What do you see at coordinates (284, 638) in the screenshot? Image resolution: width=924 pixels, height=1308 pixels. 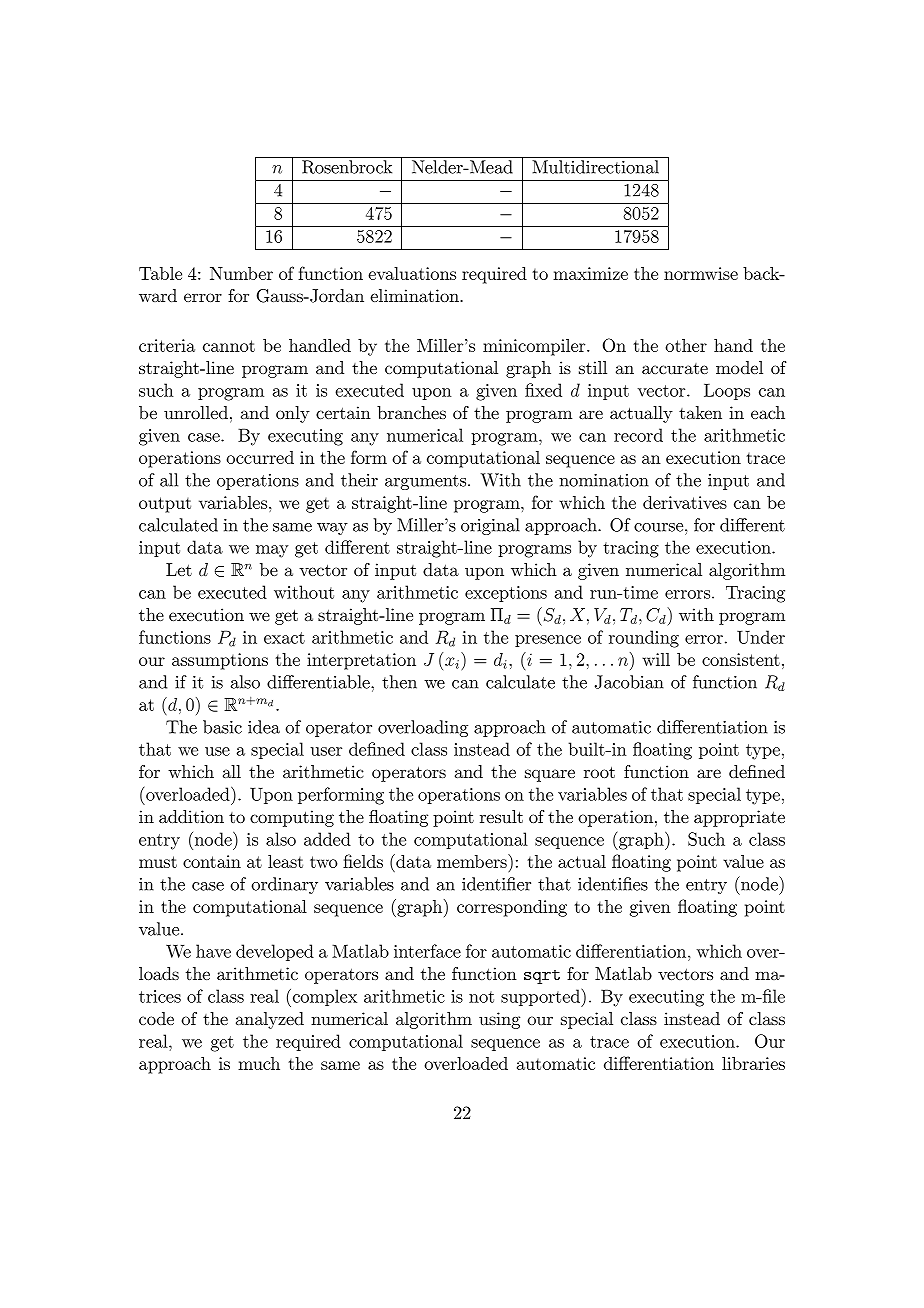 I see `exact` at bounding box center [284, 638].
